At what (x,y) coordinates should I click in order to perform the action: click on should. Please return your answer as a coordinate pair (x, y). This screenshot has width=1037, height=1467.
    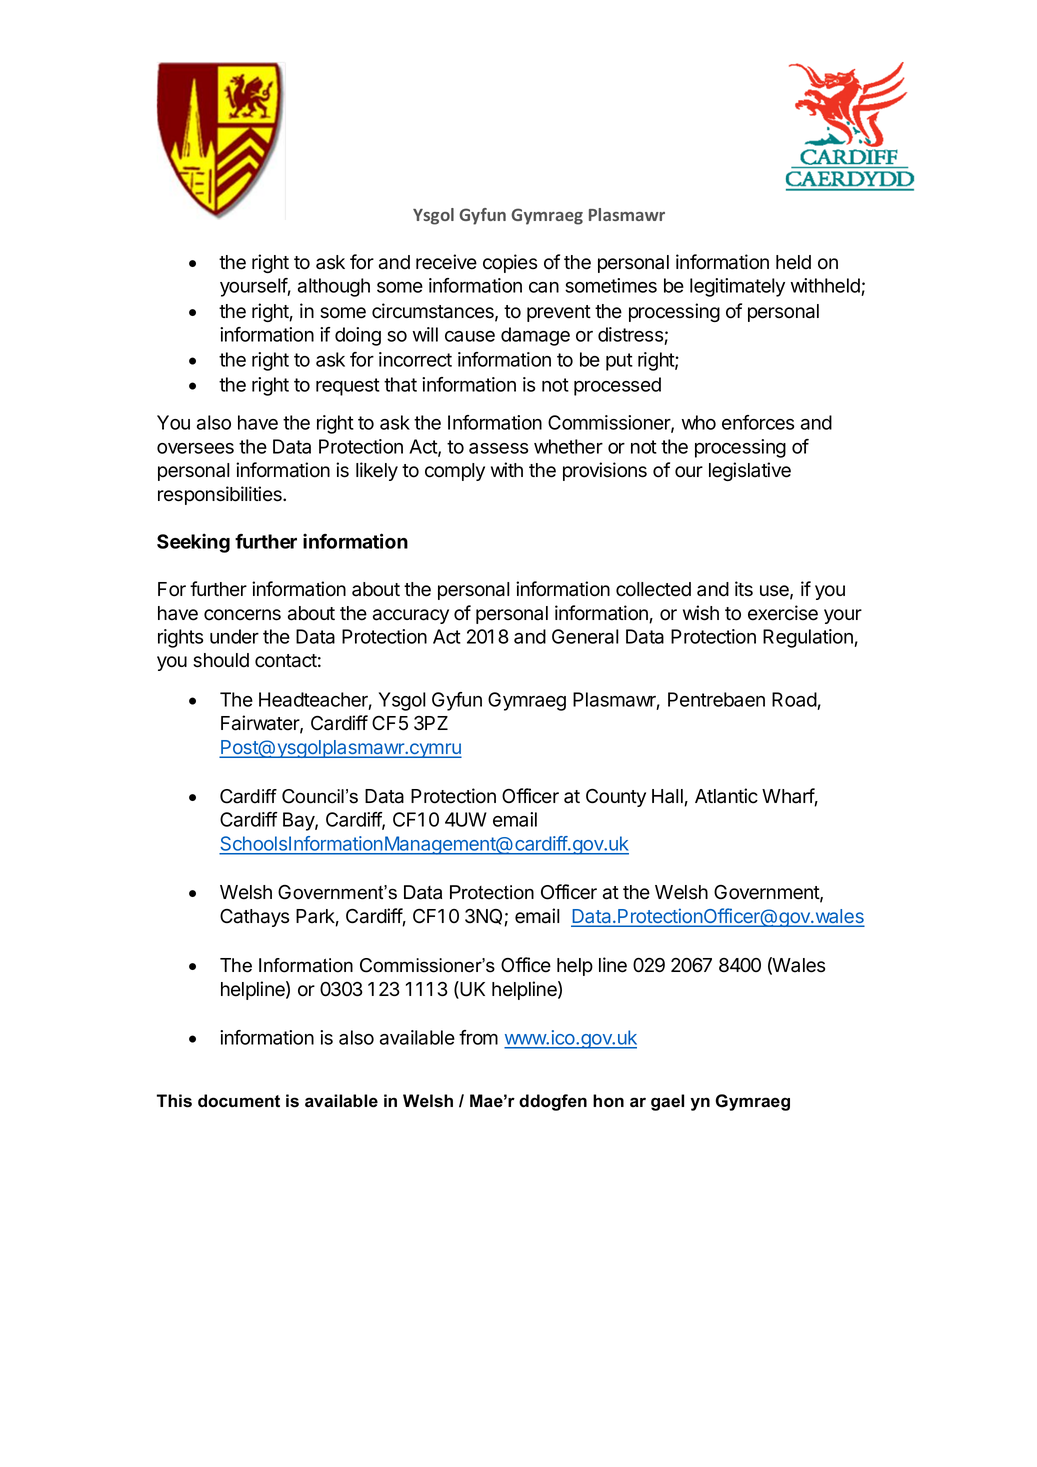
    Looking at the image, I should click on (221, 660).
